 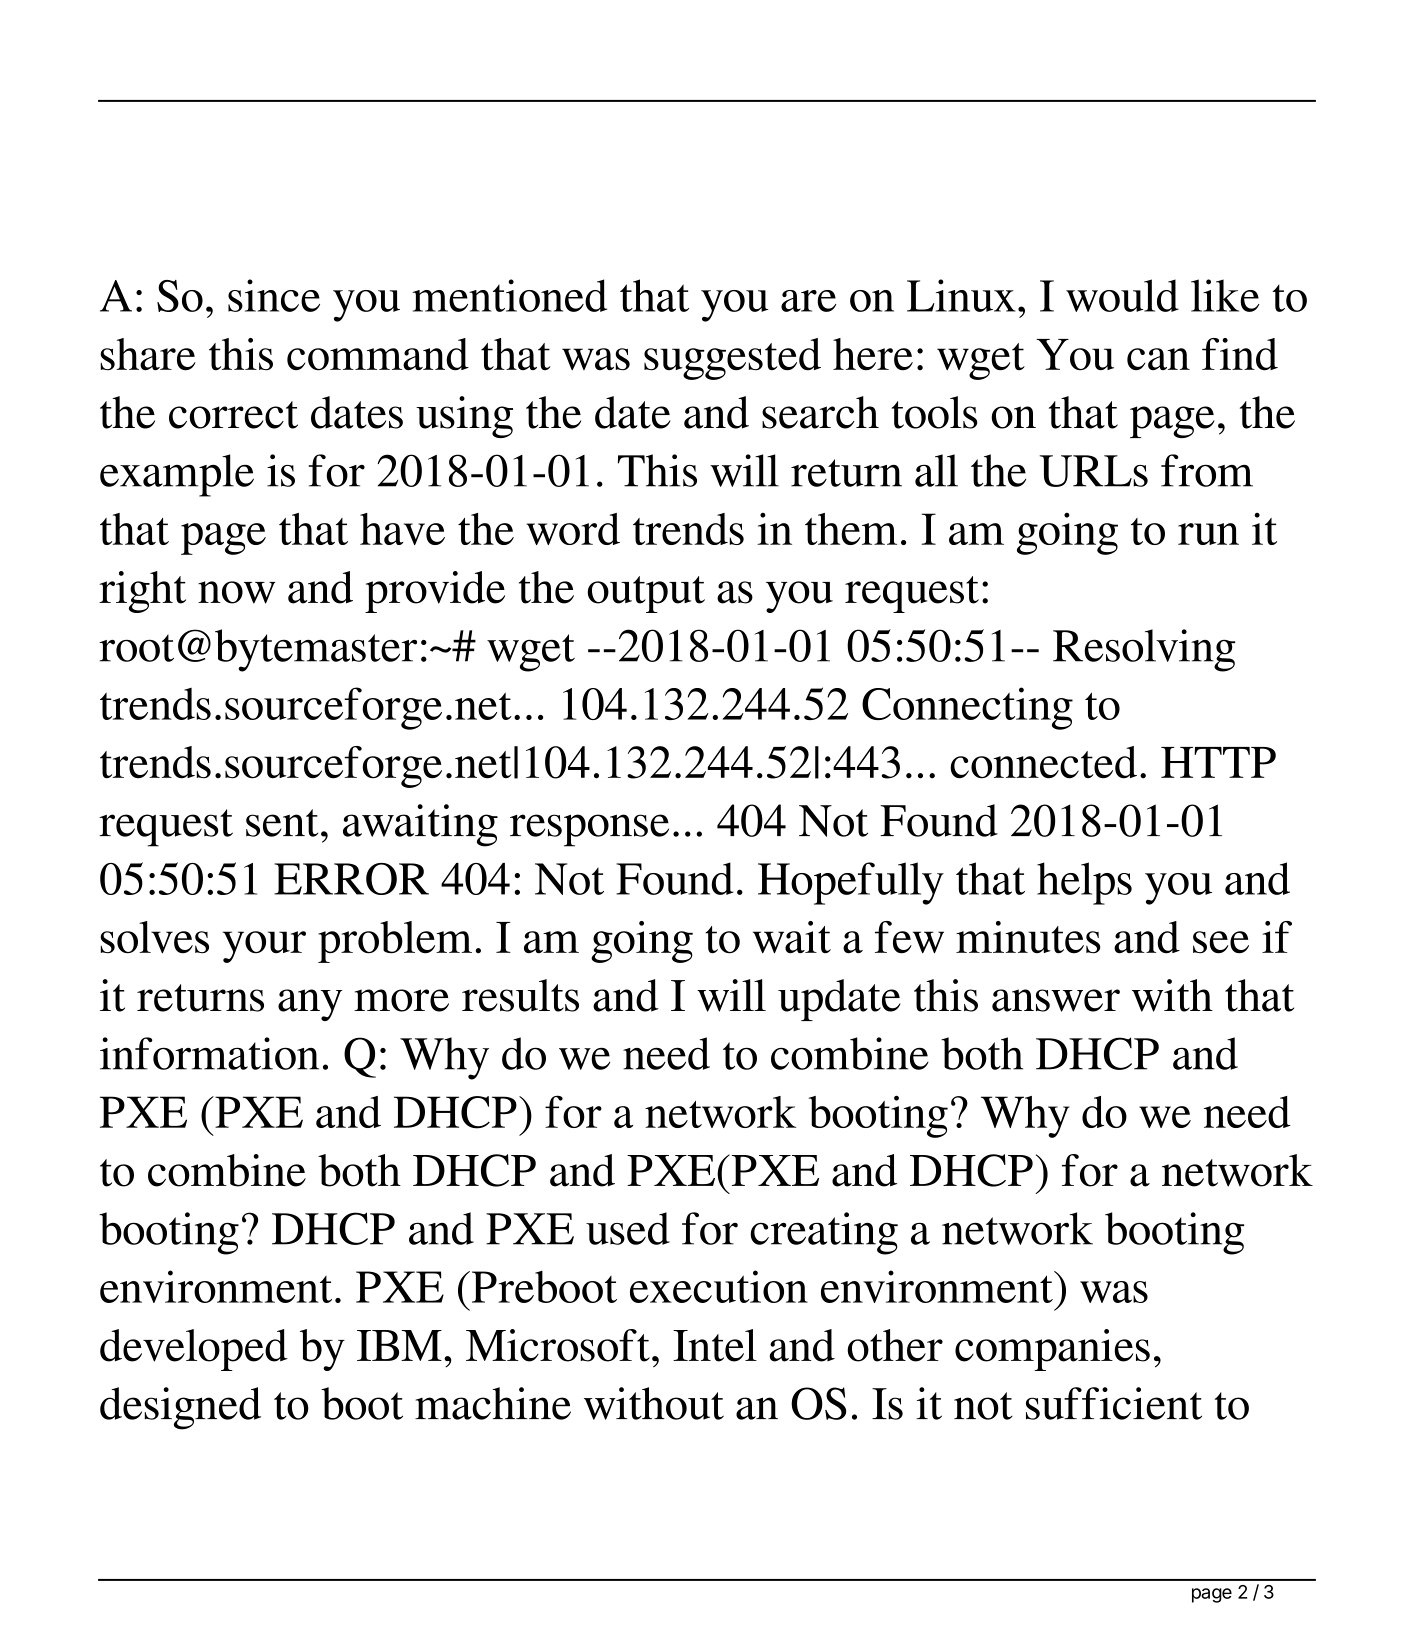 What do you see at coordinates (274, 295) in the page?
I see `since` at bounding box center [274, 295].
